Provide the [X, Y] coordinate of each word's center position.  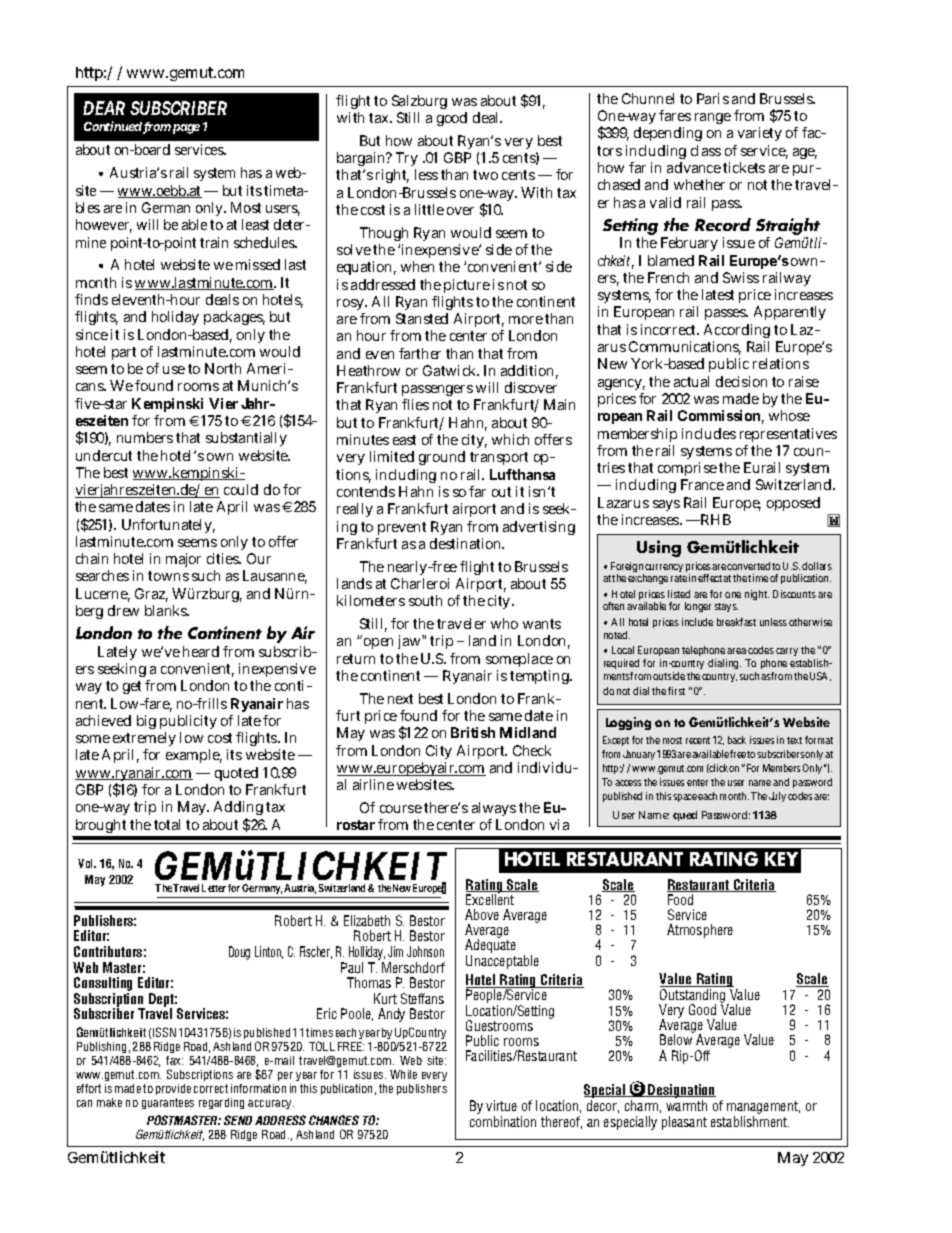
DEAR [104, 108]
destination [467, 543]
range [713, 118]
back [737, 740]
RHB [715, 519]
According [737, 333]
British [473, 732]
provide [173, 1089]
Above [482, 914]
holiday [175, 318]
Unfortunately [168, 526]
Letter [214, 888]
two [485, 175]
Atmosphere [700, 931]
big [146, 722]
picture [467, 286]
